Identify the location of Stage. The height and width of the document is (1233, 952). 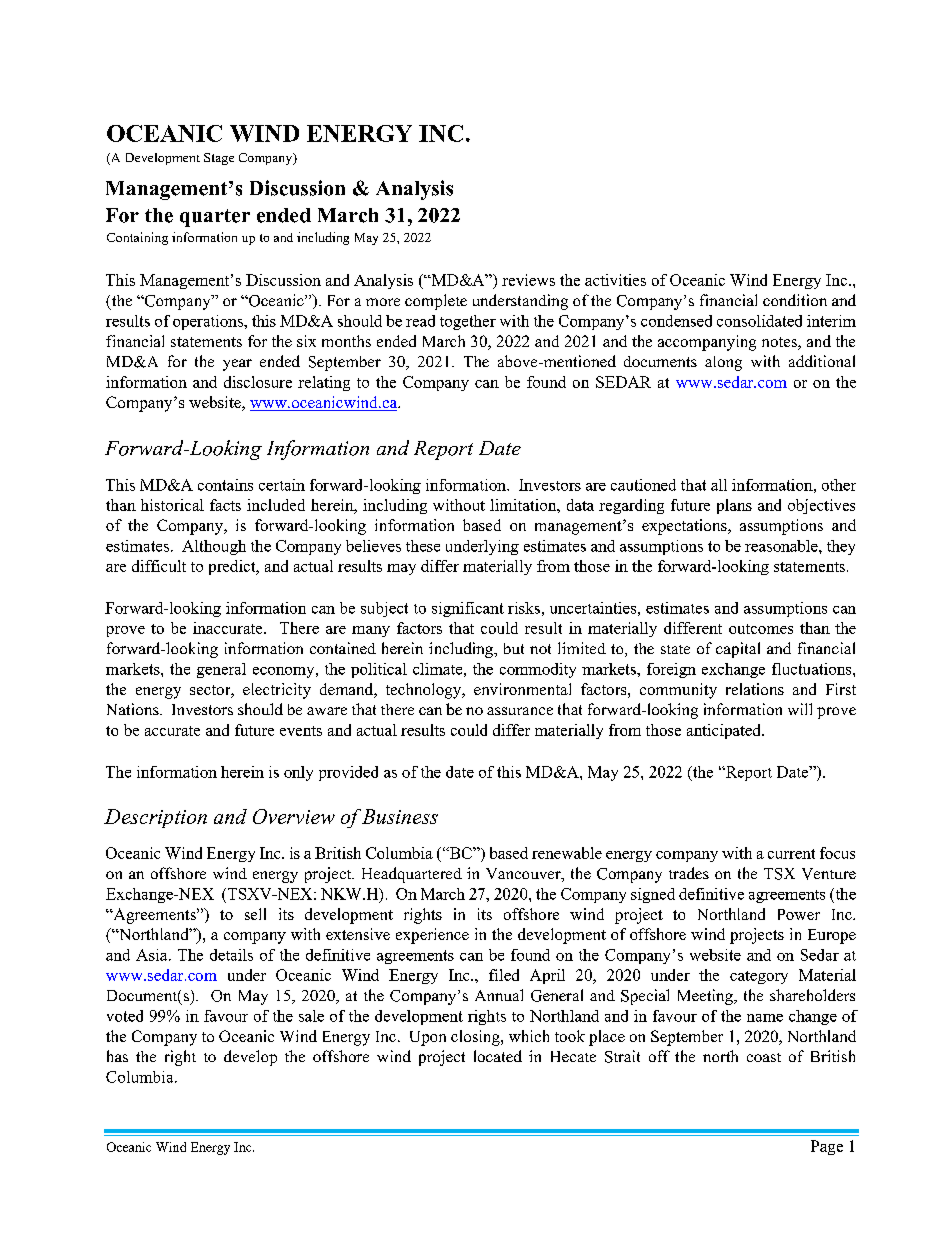
(219, 159).
